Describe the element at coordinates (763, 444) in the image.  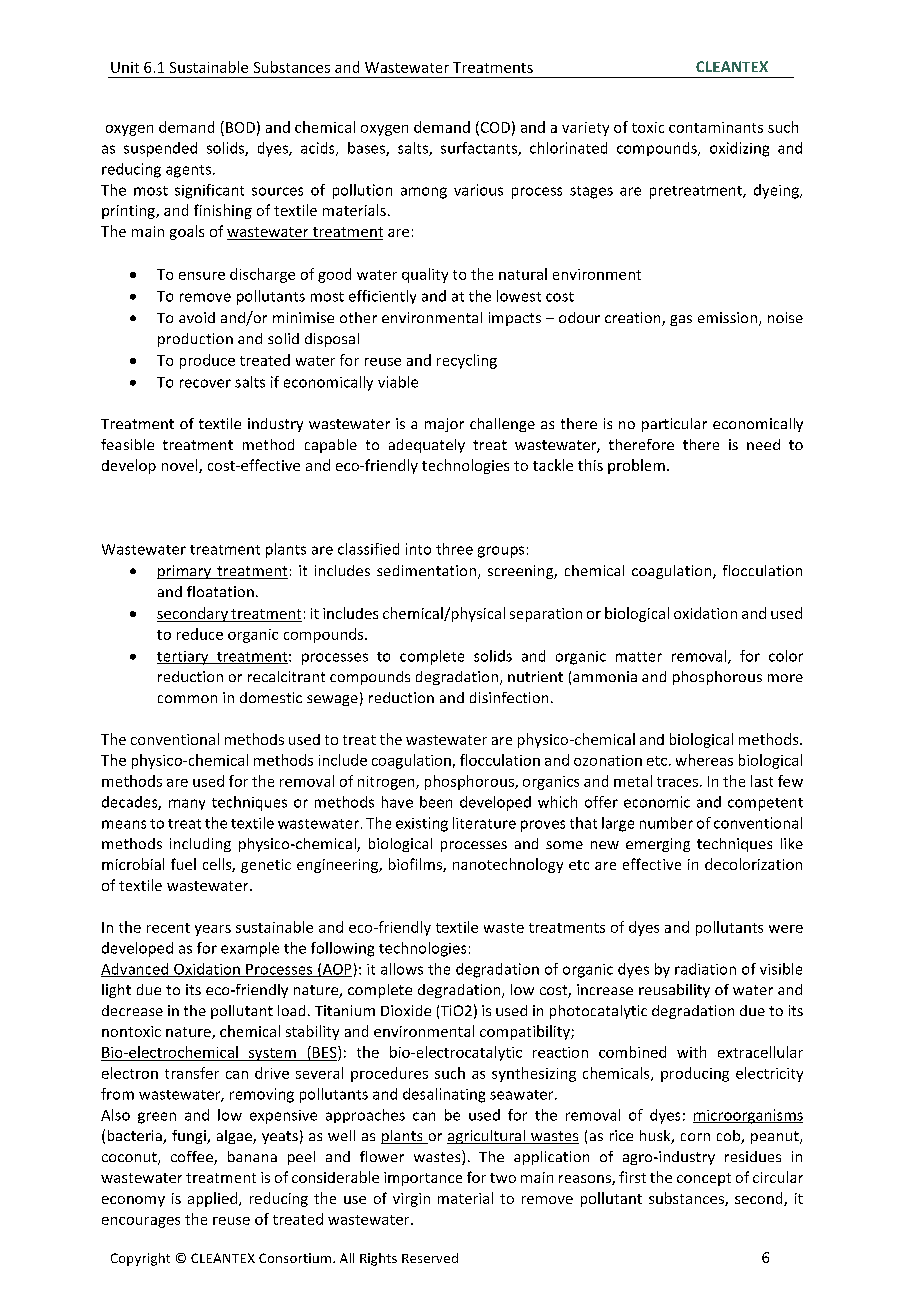
I see `need` at that location.
